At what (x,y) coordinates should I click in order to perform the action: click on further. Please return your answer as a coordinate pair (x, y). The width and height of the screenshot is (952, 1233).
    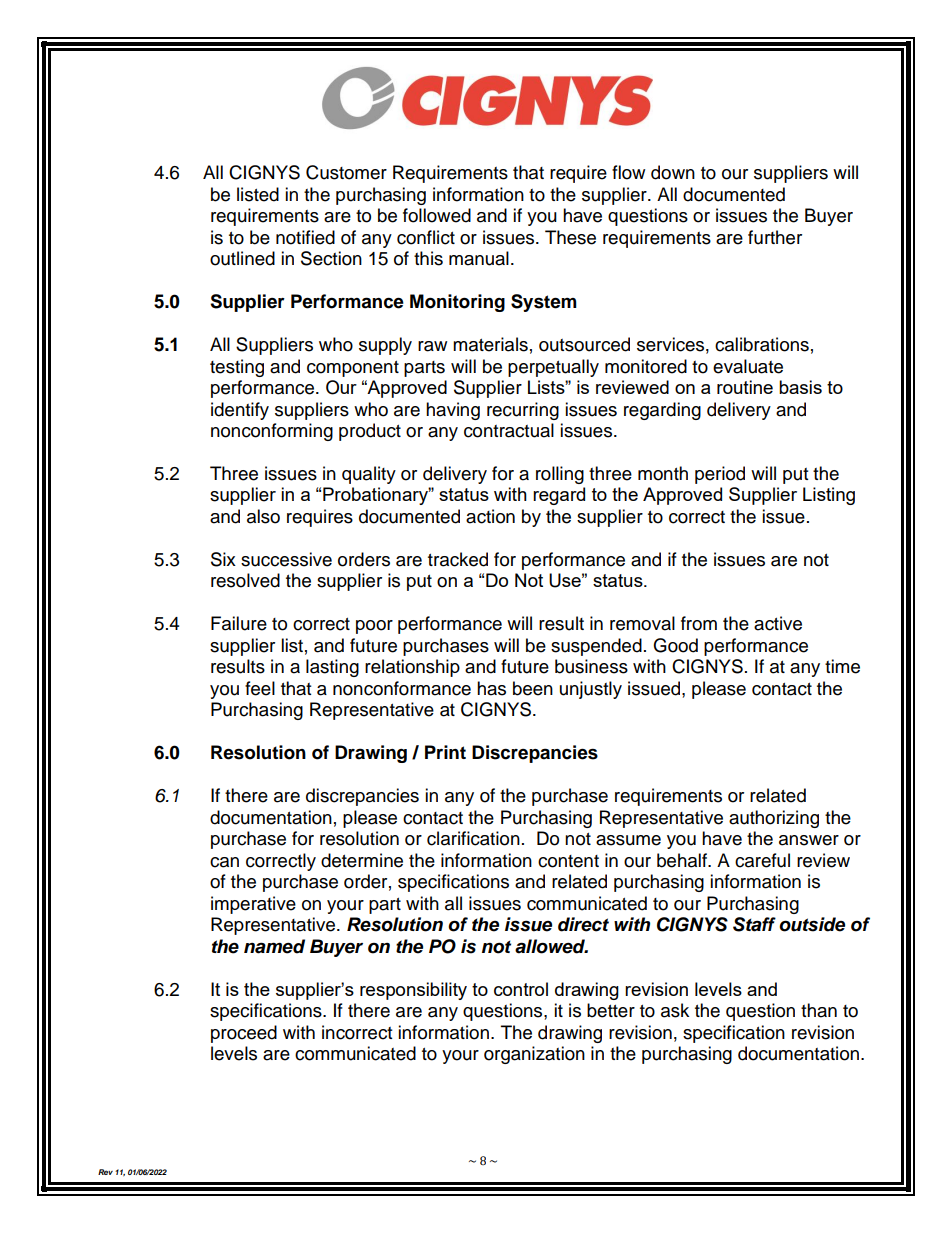
    Looking at the image, I should click on (775, 237).
